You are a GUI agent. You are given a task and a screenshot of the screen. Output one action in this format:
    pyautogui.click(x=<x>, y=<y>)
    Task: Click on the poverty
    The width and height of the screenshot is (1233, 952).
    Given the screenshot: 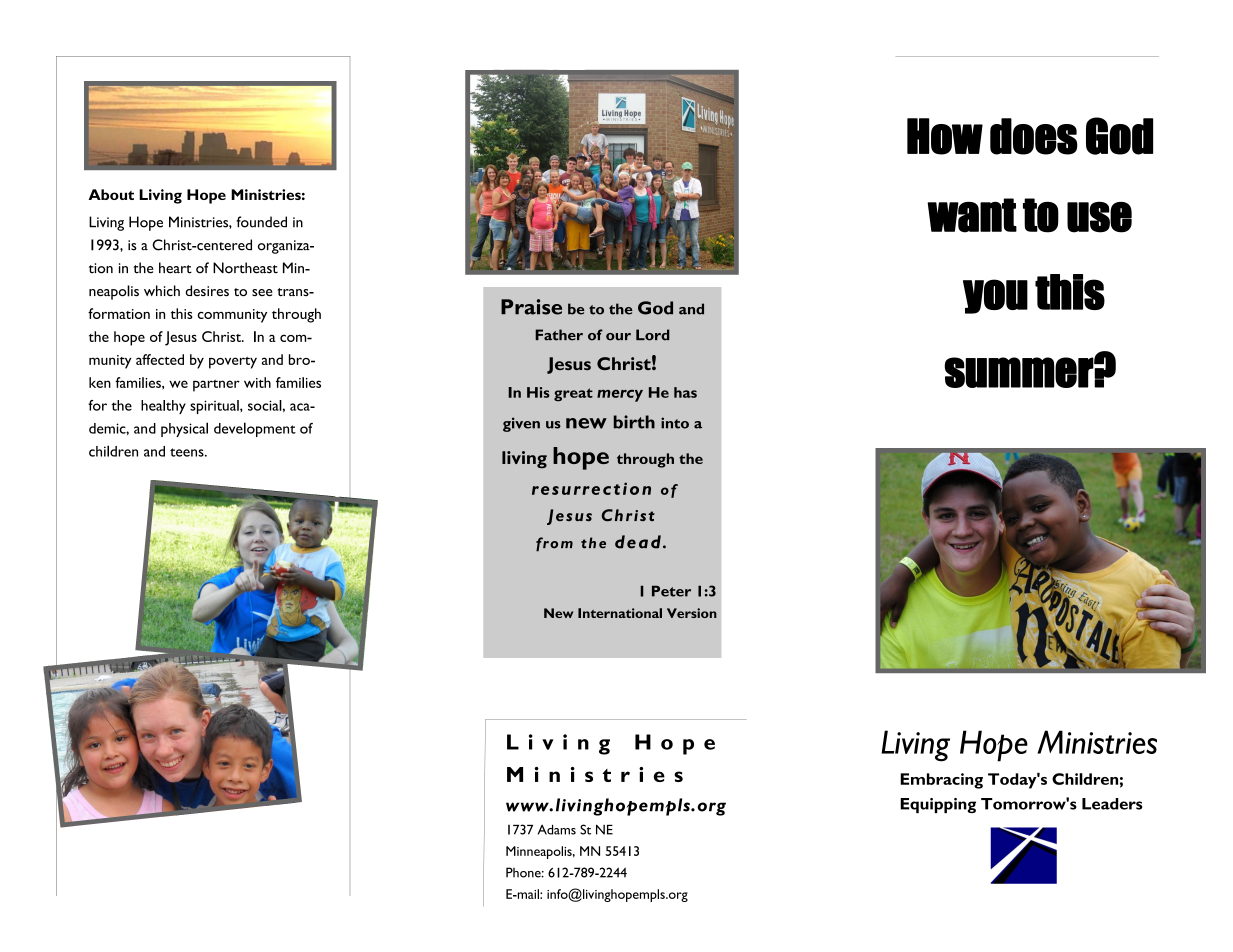 What is the action you would take?
    pyautogui.click(x=233, y=363)
